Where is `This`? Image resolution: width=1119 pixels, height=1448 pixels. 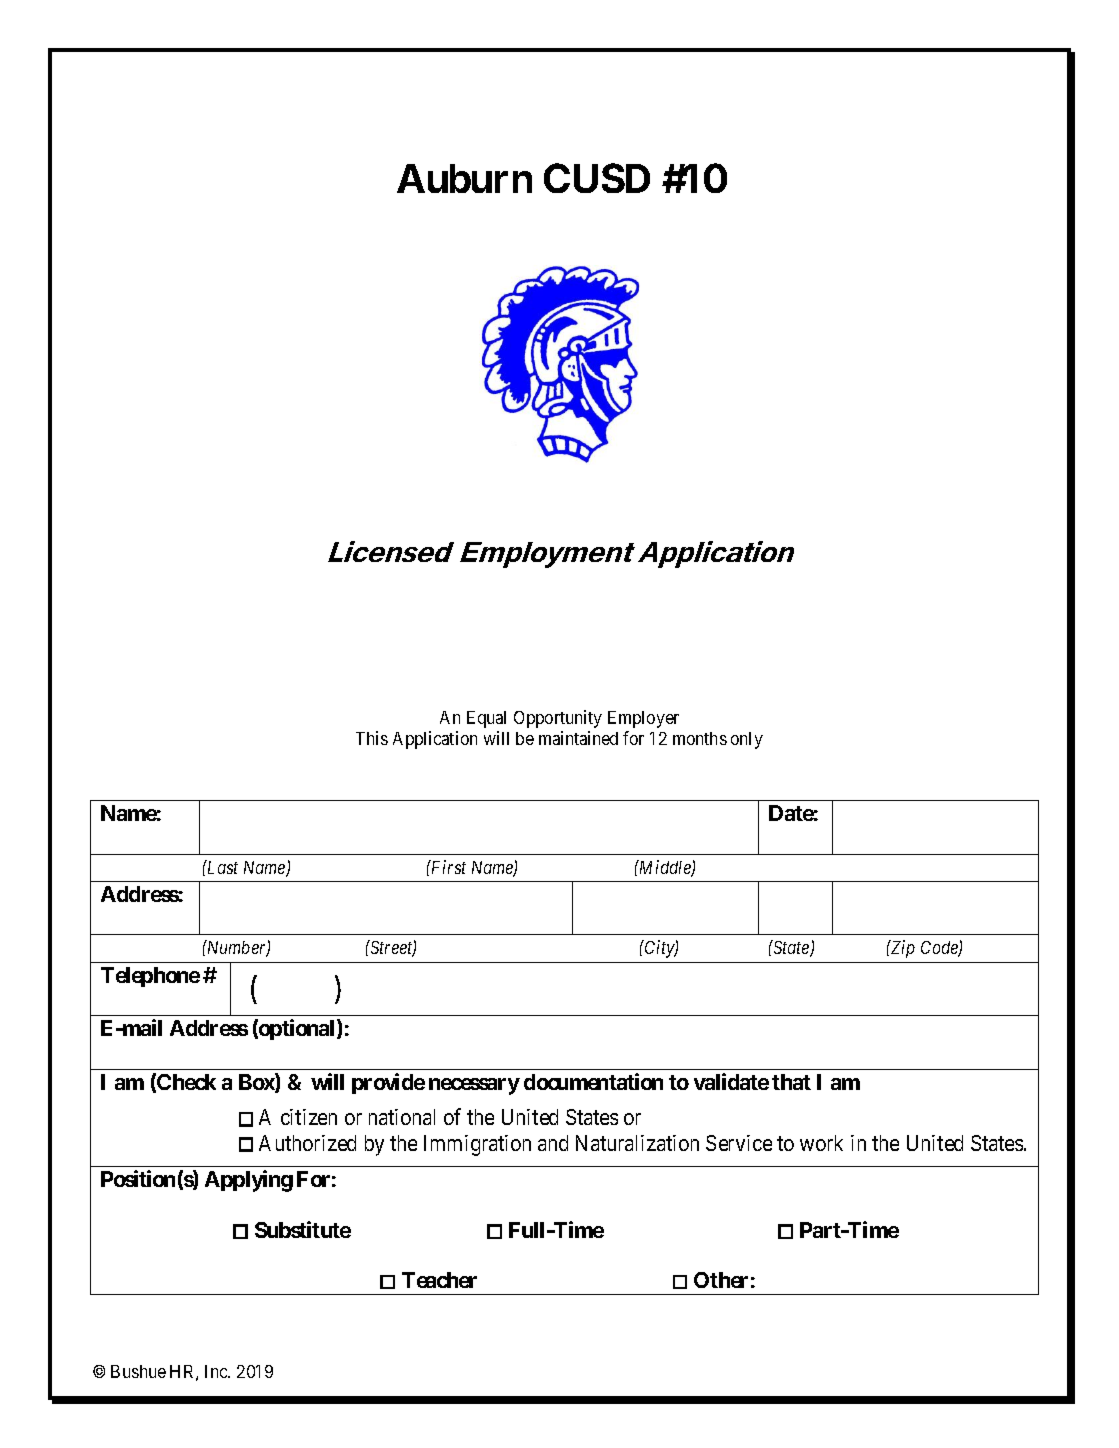 This is located at coordinates (372, 738).
